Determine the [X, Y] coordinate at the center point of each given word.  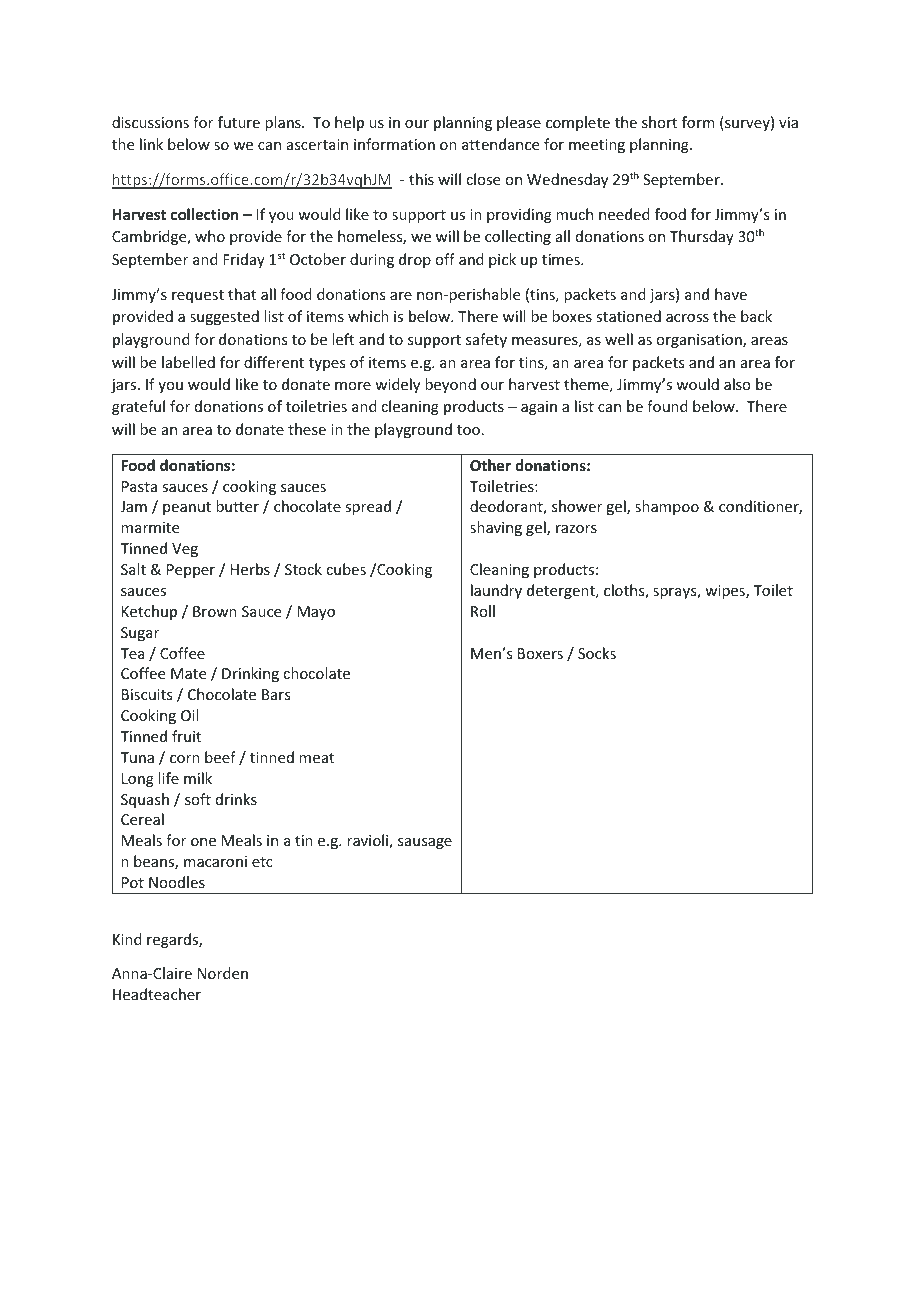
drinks [236, 799]
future [239, 122]
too [468, 430]
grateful [138, 407]
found [667, 406]
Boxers [540, 653]
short [659, 122]
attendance [500, 144]
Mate [188, 673]
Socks [597, 653]
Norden [223, 973]
